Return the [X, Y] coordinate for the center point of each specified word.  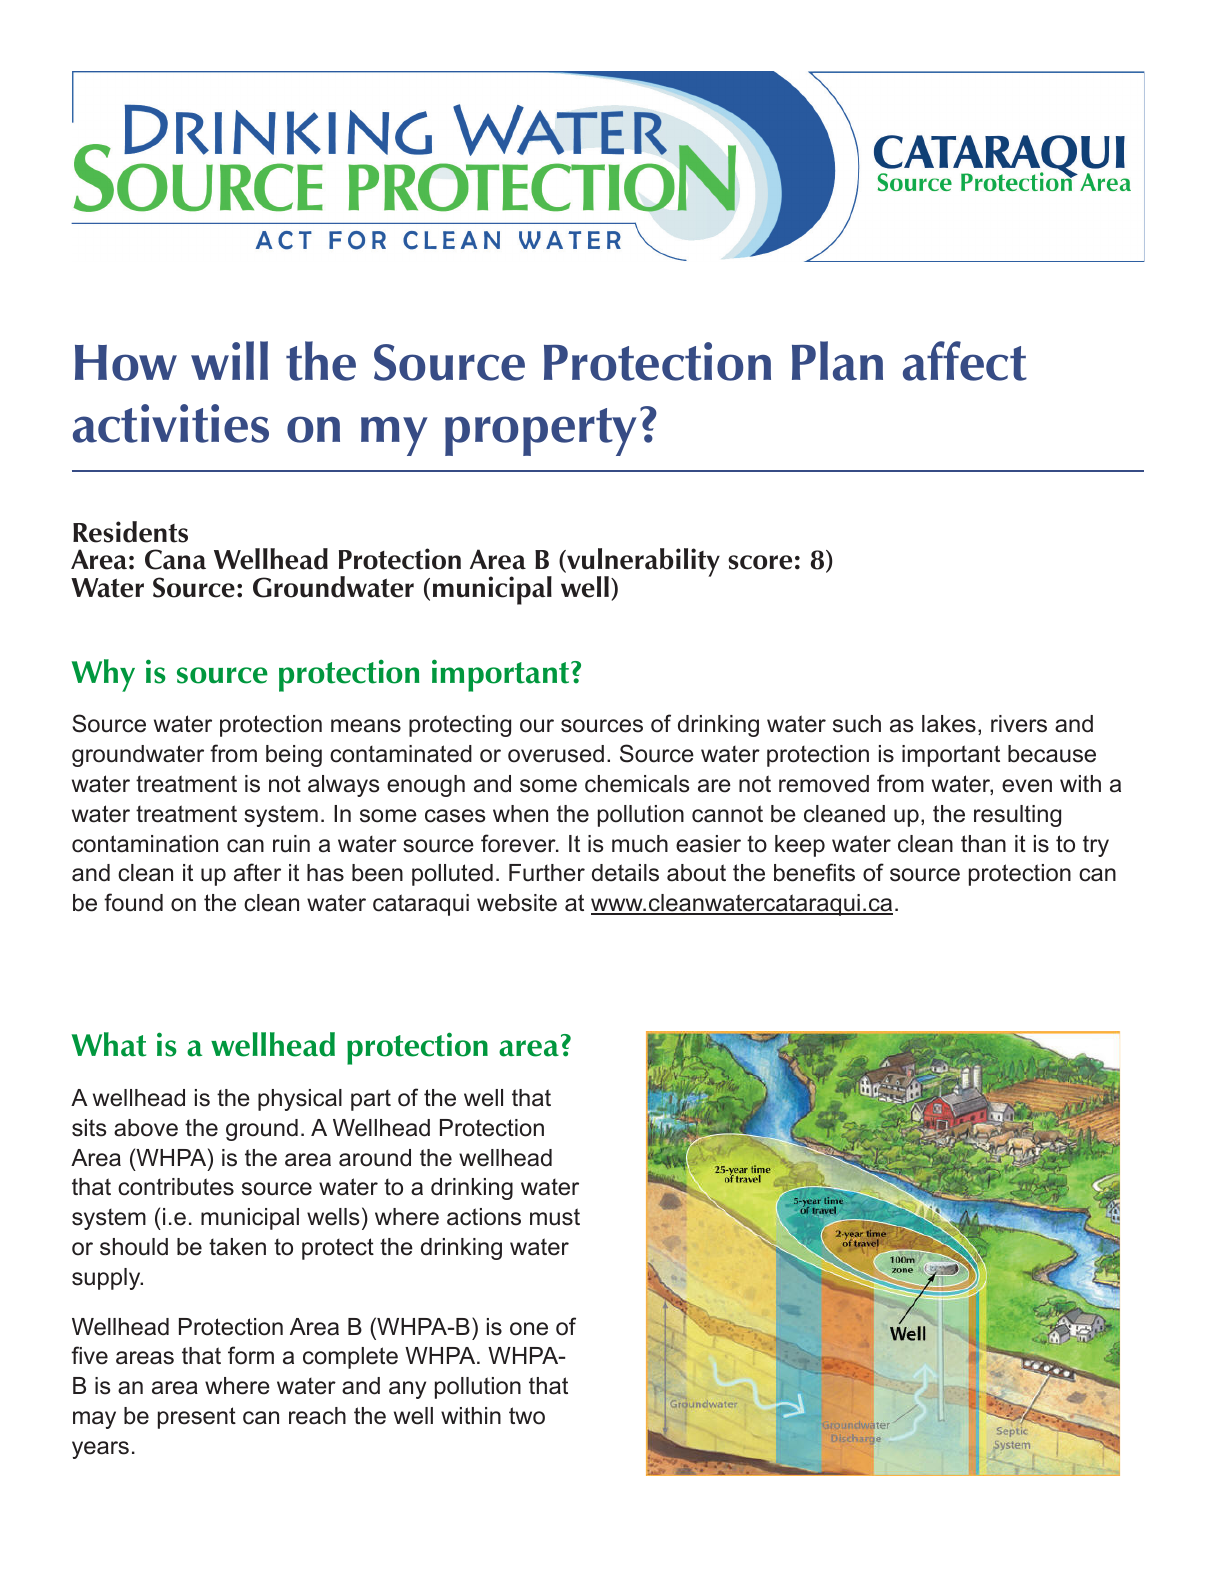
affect [965, 361]
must [555, 1217]
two [527, 1416]
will [229, 360]
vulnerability [642, 564]
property [541, 432]
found [133, 902]
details [625, 873]
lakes [949, 724]
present [197, 1418]
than [983, 844]
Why [103, 675]
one [529, 1329]
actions [484, 1217]
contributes [176, 1187]
